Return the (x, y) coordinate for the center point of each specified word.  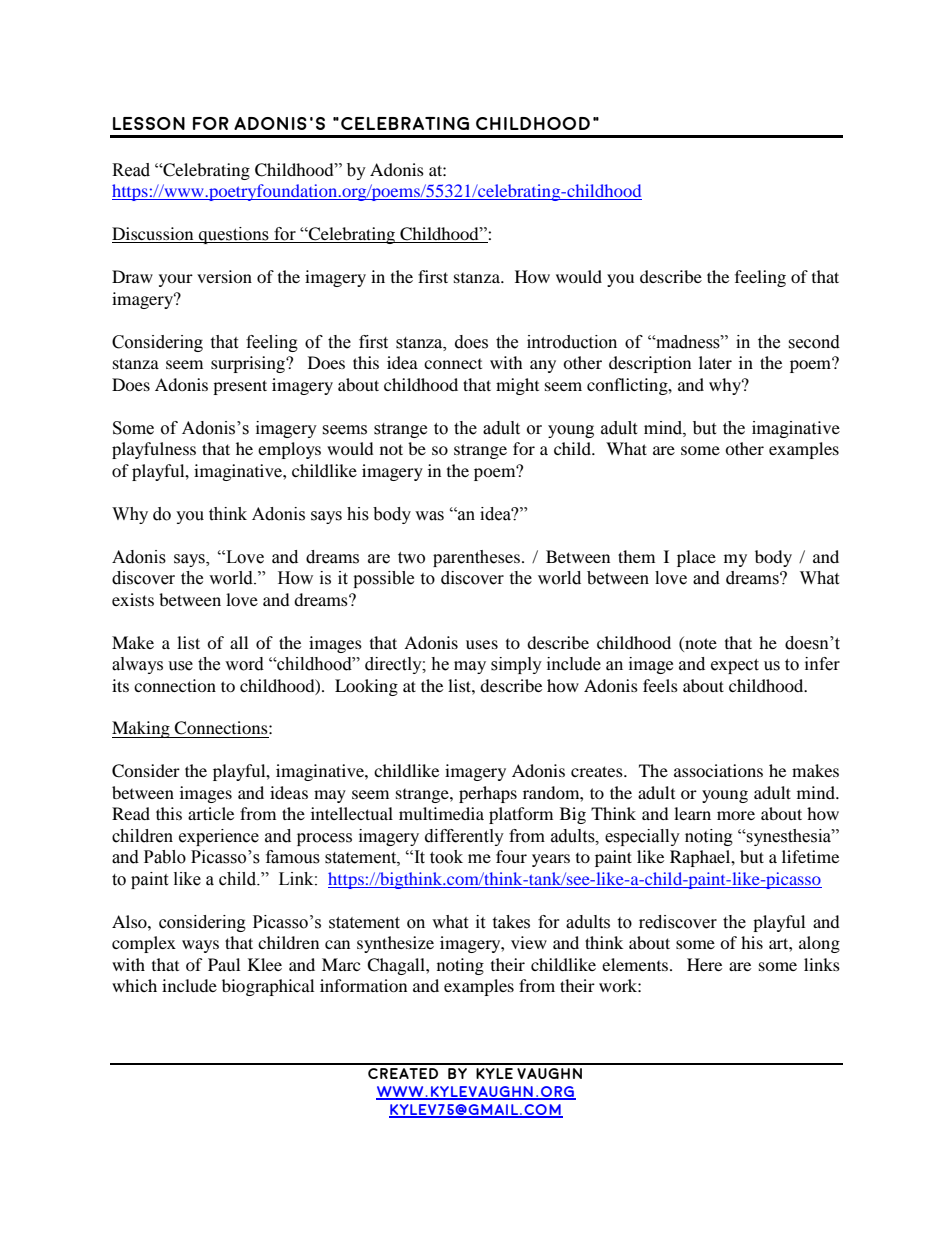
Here (704, 964)
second (814, 342)
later (715, 362)
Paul (224, 964)
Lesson (149, 123)
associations (718, 770)
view (529, 942)
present (240, 387)
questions (234, 235)
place (696, 558)
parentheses (476, 558)
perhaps (488, 794)
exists (133, 599)
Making (142, 729)
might (517, 386)
